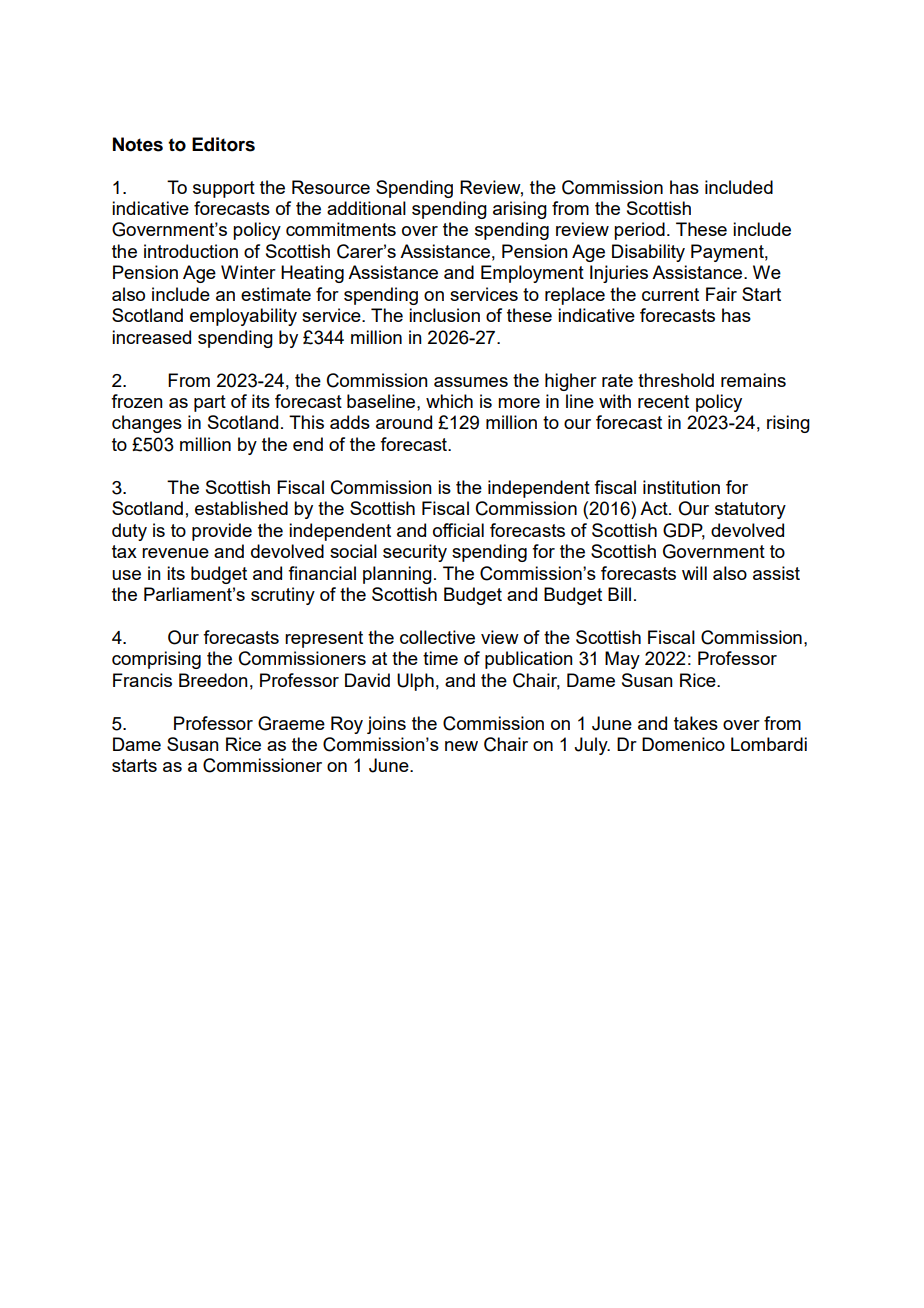  Describe the element at coordinates (471, 382) in the page. I see `assumes` at that location.
